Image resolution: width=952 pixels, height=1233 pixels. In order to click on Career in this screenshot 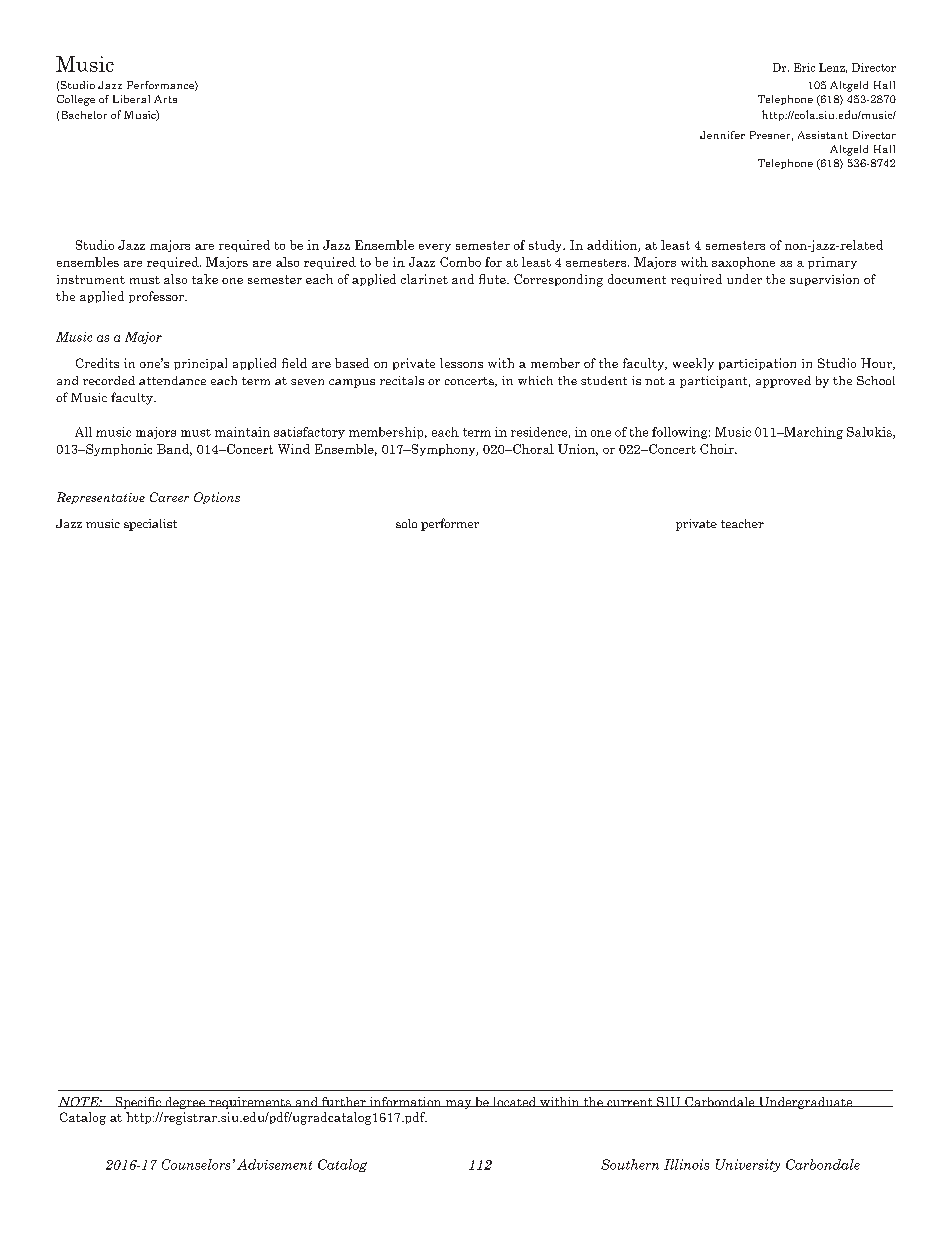, I will do `click(169, 497)`.
